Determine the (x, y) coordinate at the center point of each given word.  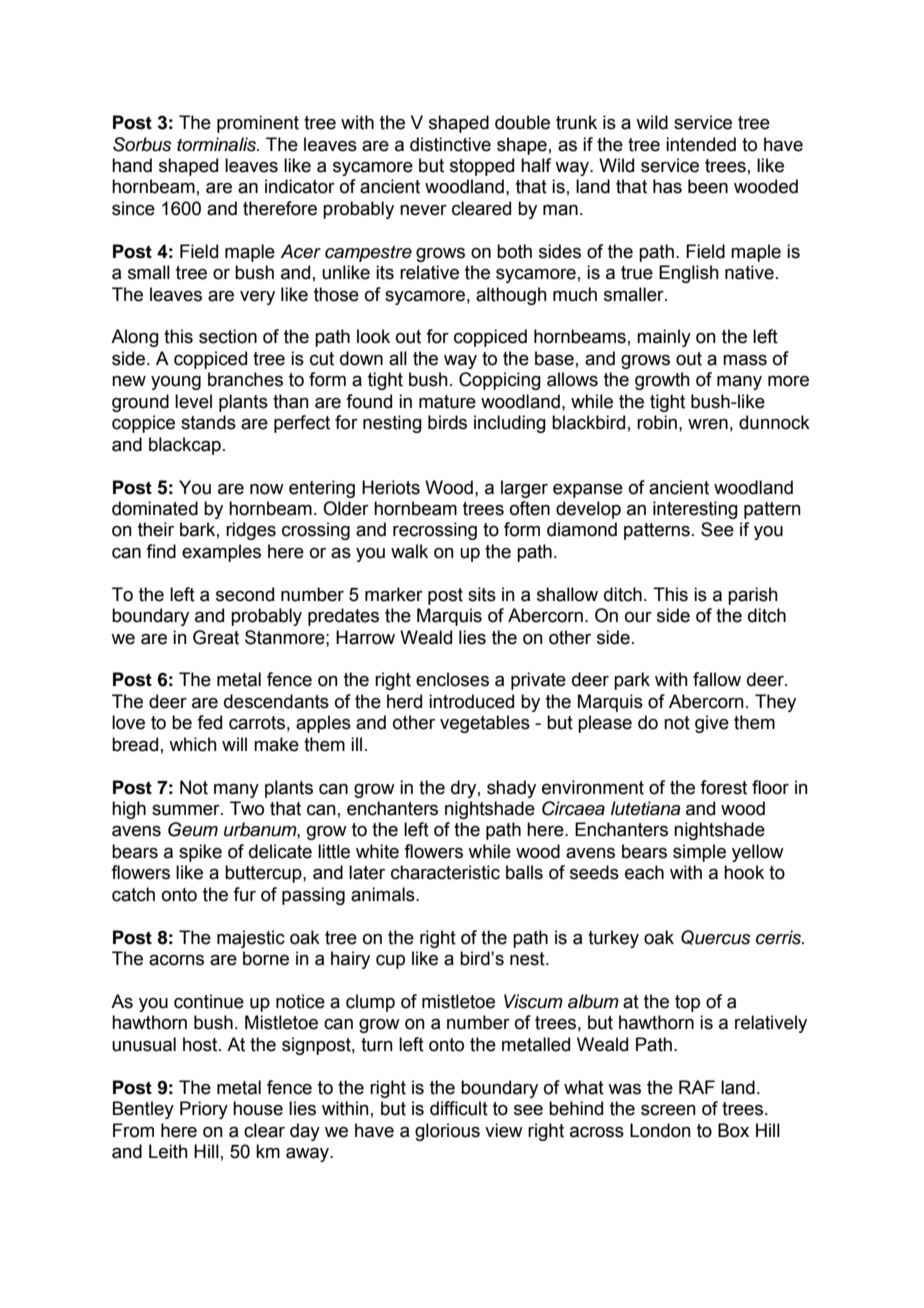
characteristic (445, 872)
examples (221, 553)
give (712, 724)
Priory (204, 1110)
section (228, 336)
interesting (695, 510)
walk (409, 551)
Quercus (716, 937)
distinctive (450, 144)
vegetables (485, 724)
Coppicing (500, 381)
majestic (251, 939)
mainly (664, 338)
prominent (258, 124)
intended (701, 144)
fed (209, 722)
